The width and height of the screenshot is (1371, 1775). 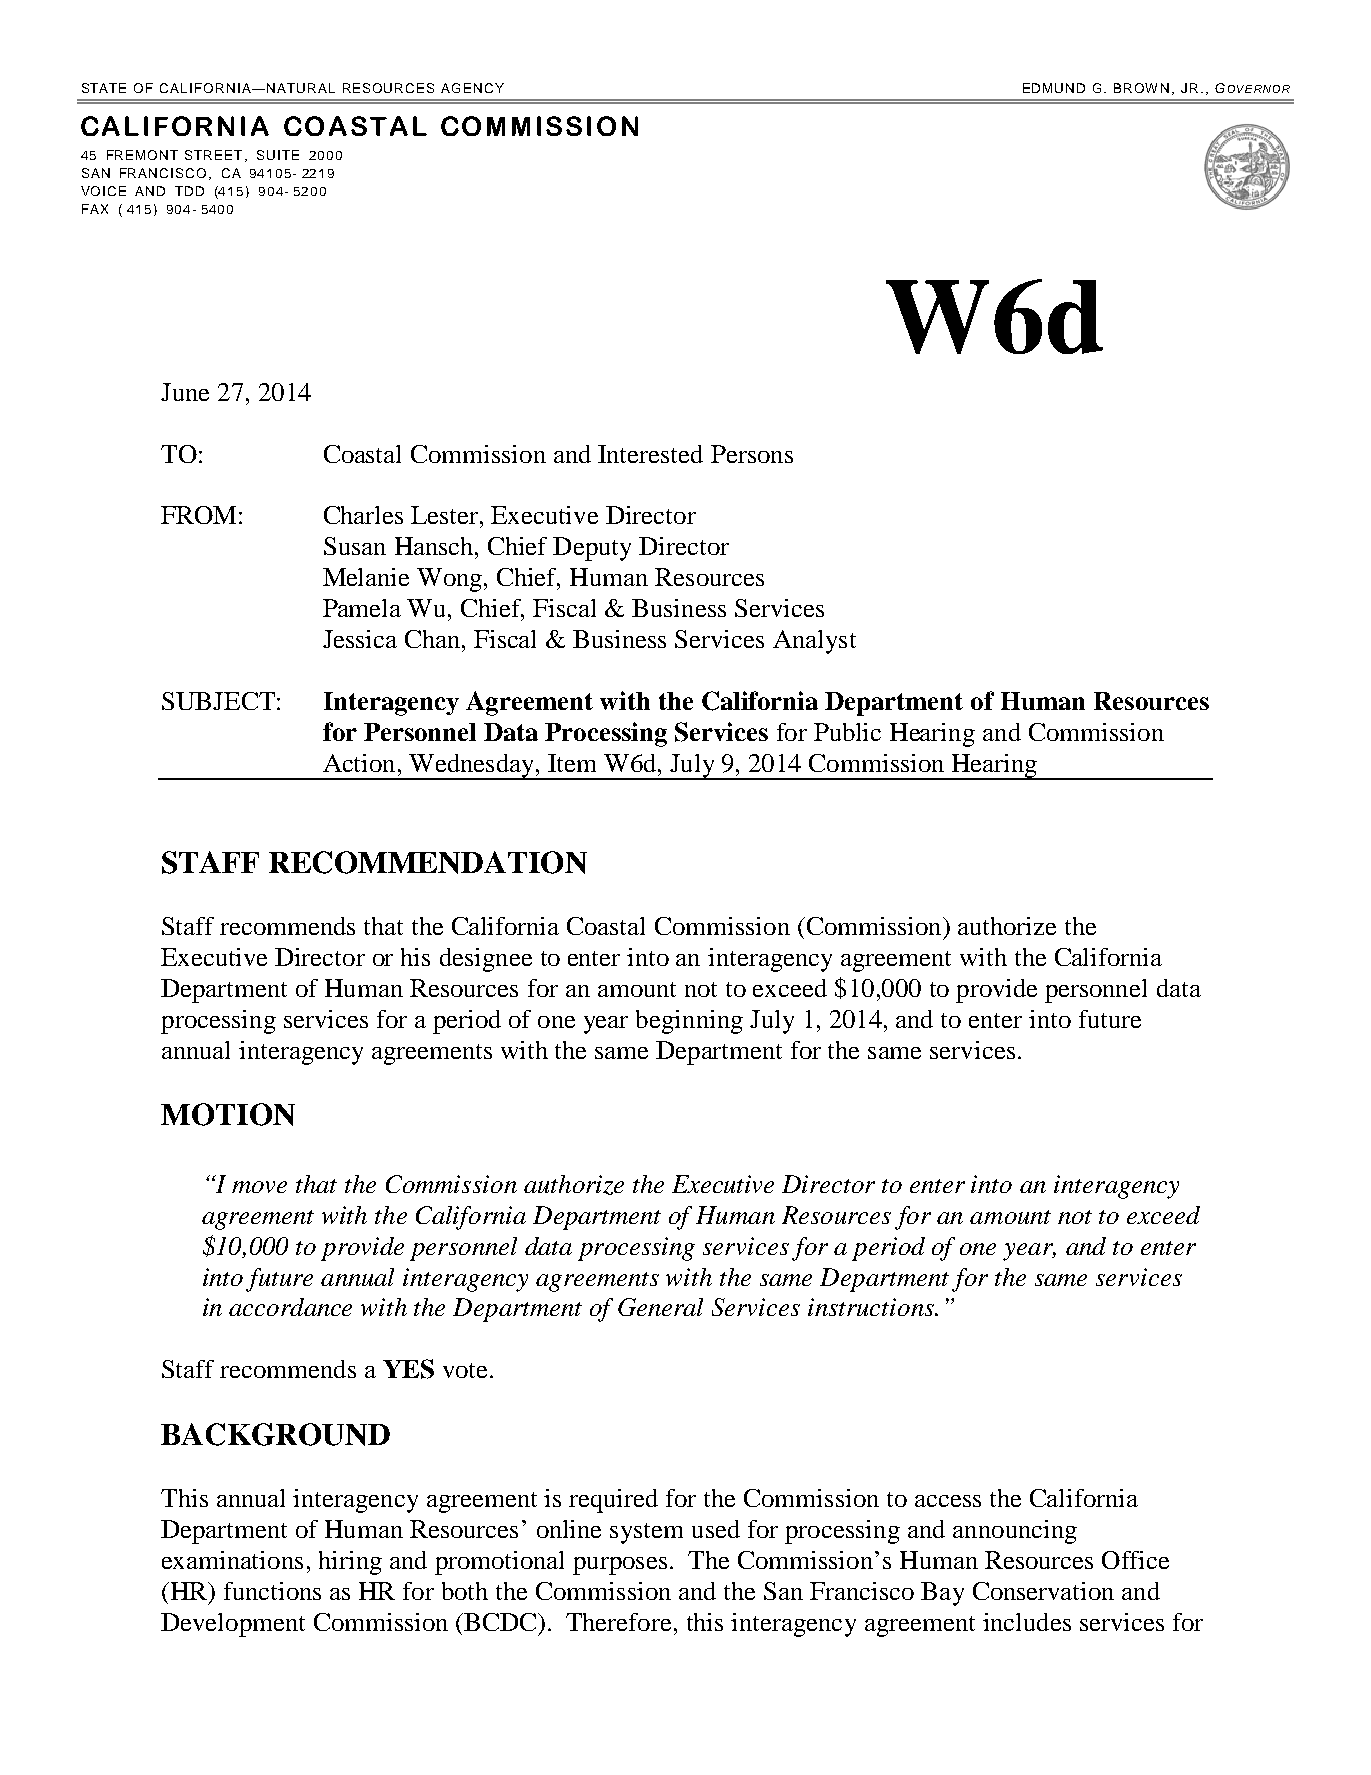 I want to click on Interested, so click(x=650, y=454).
